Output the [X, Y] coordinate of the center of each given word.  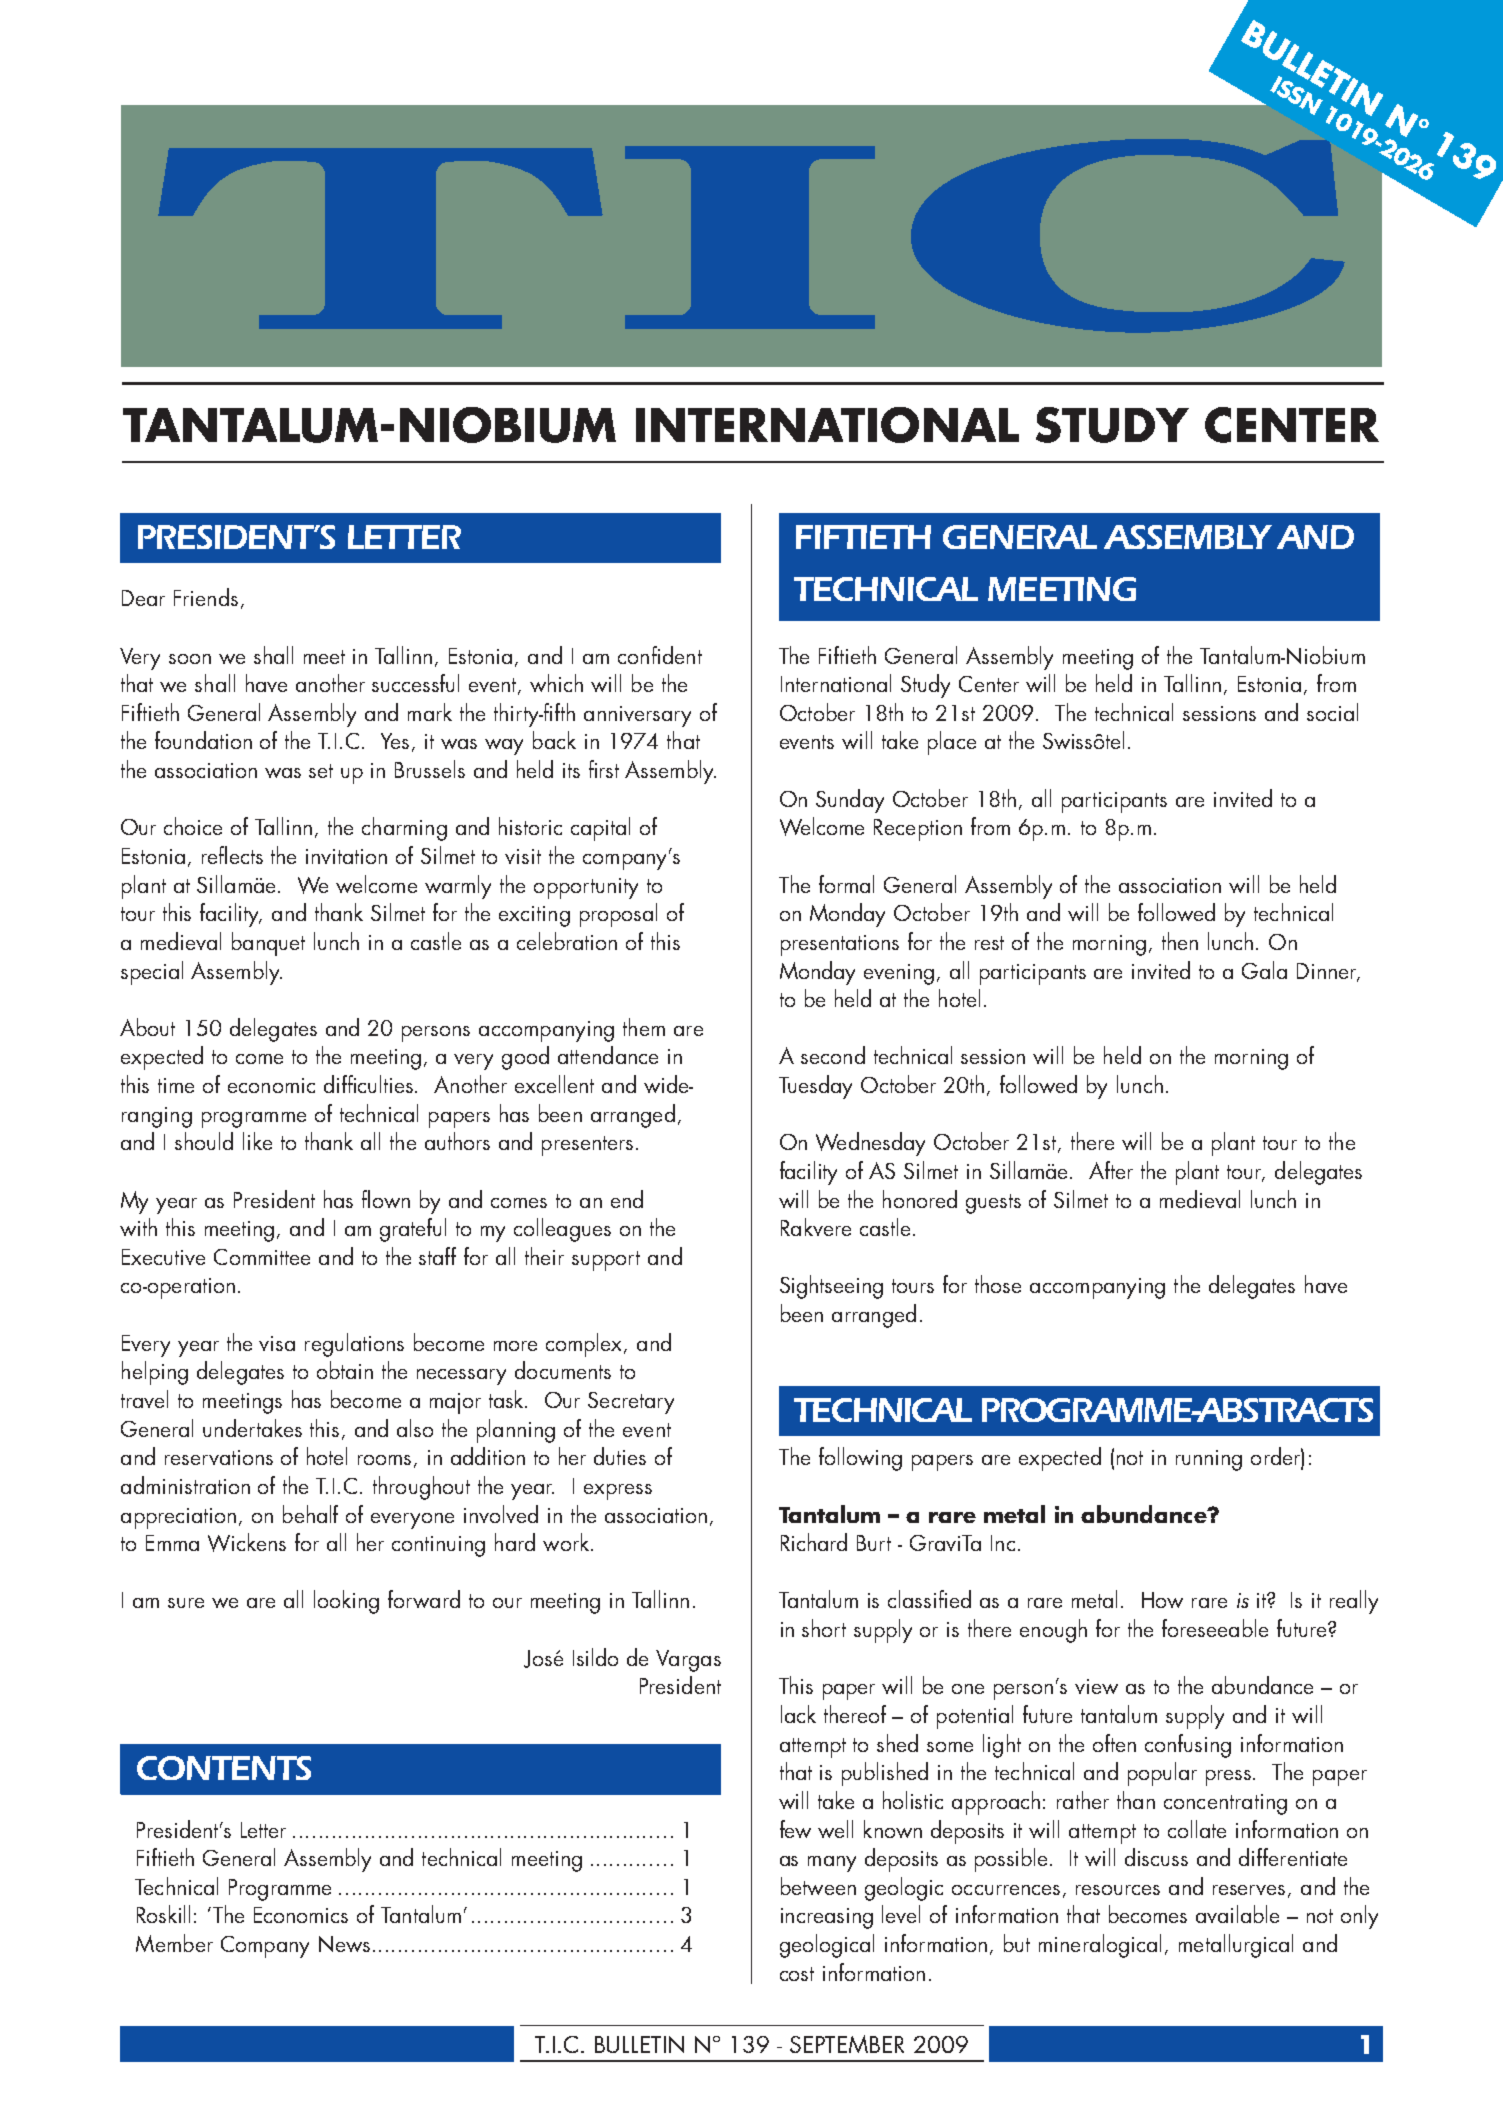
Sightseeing [831, 1287]
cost [797, 1974]
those [998, 1284]
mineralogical [1100, 1946]
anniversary [637, 716]
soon [190, 659]
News [344, 1944]
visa [277, 1343]
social [1332, 712]
